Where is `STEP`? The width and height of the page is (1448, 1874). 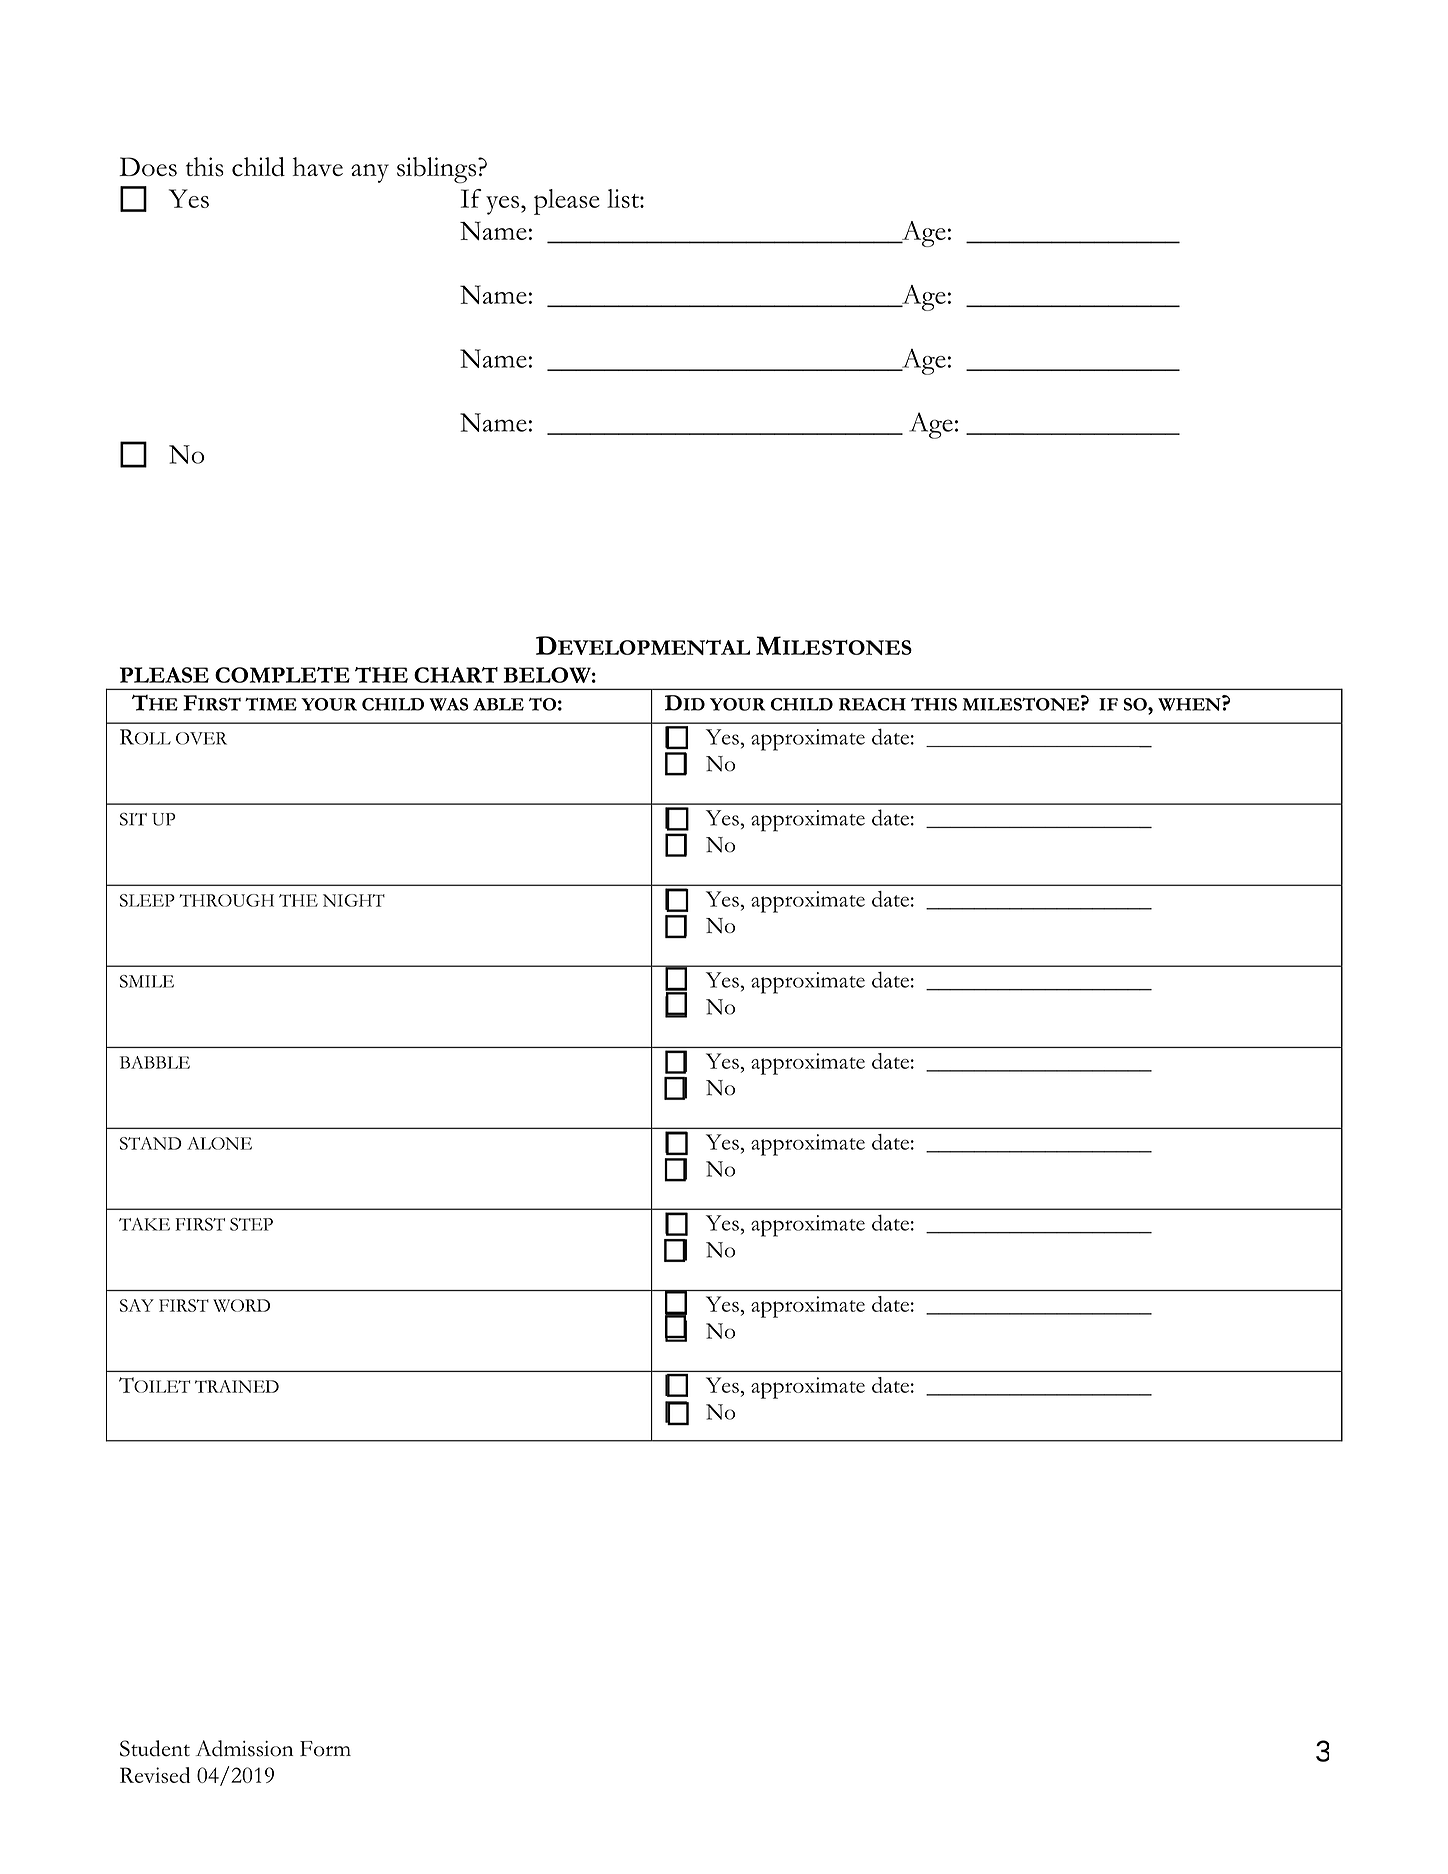
STEP is located at coordinates (251, 1224).
